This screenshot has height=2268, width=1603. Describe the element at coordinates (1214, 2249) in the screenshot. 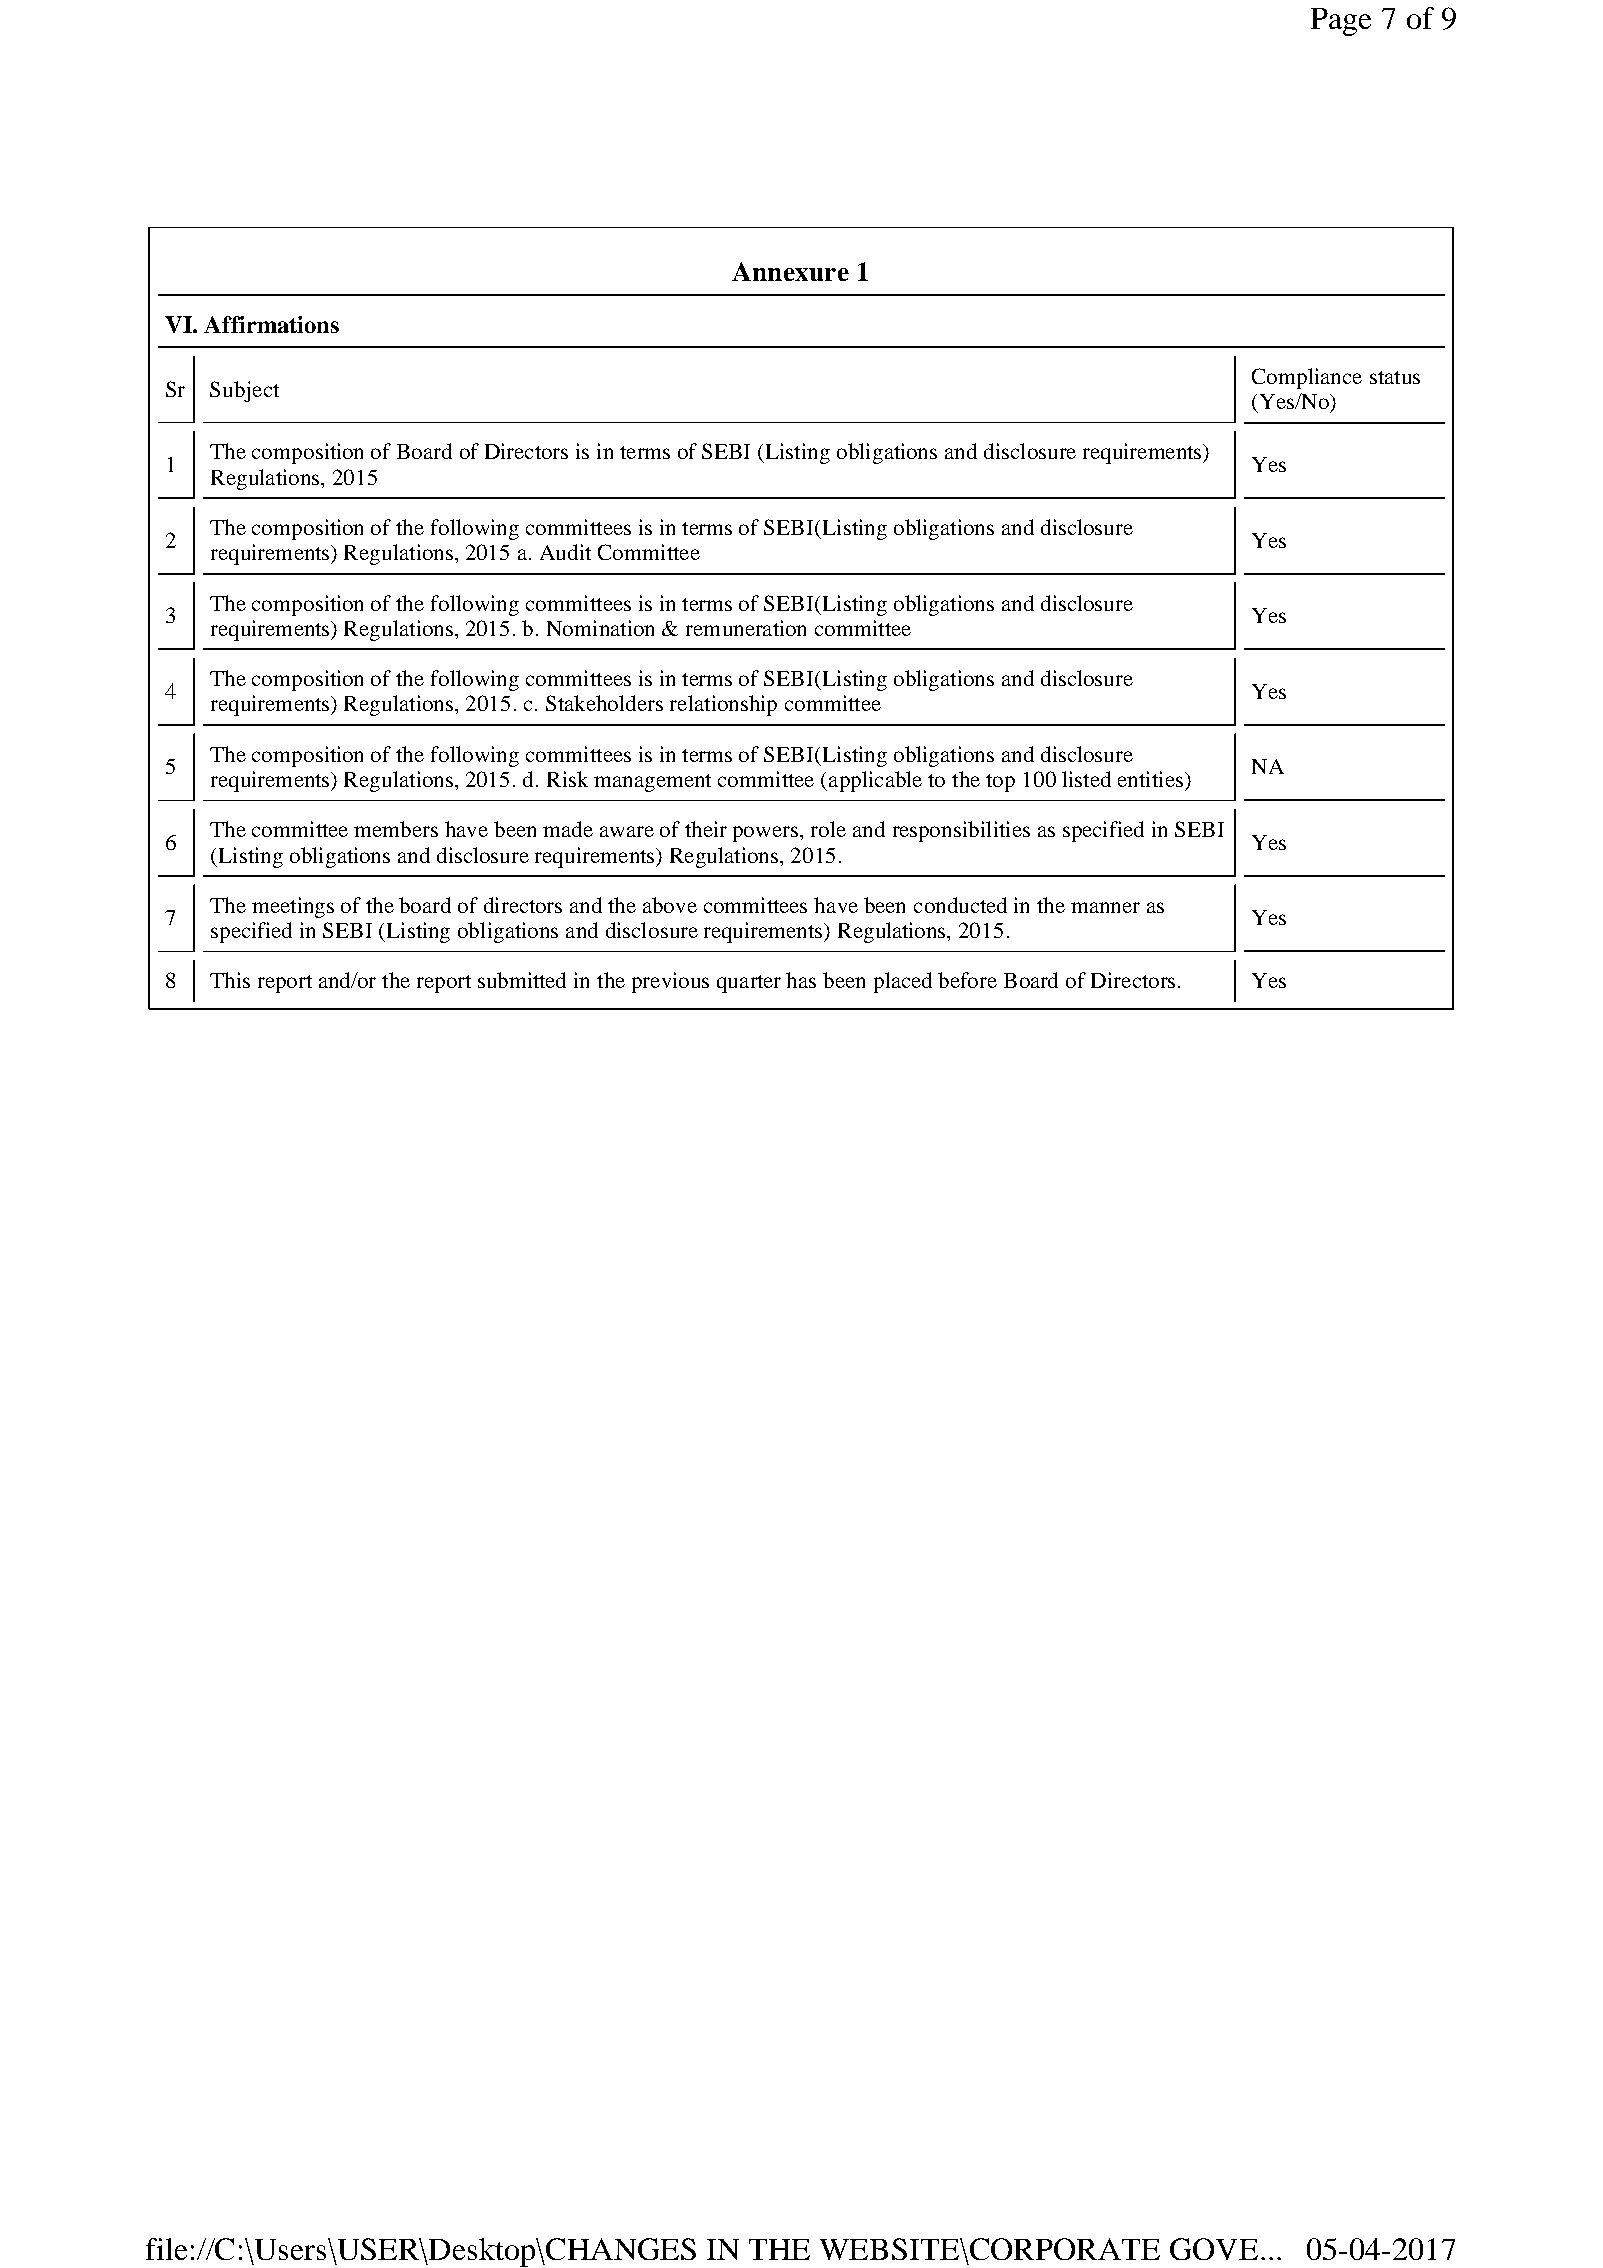

I see `GOVE` at that location.
